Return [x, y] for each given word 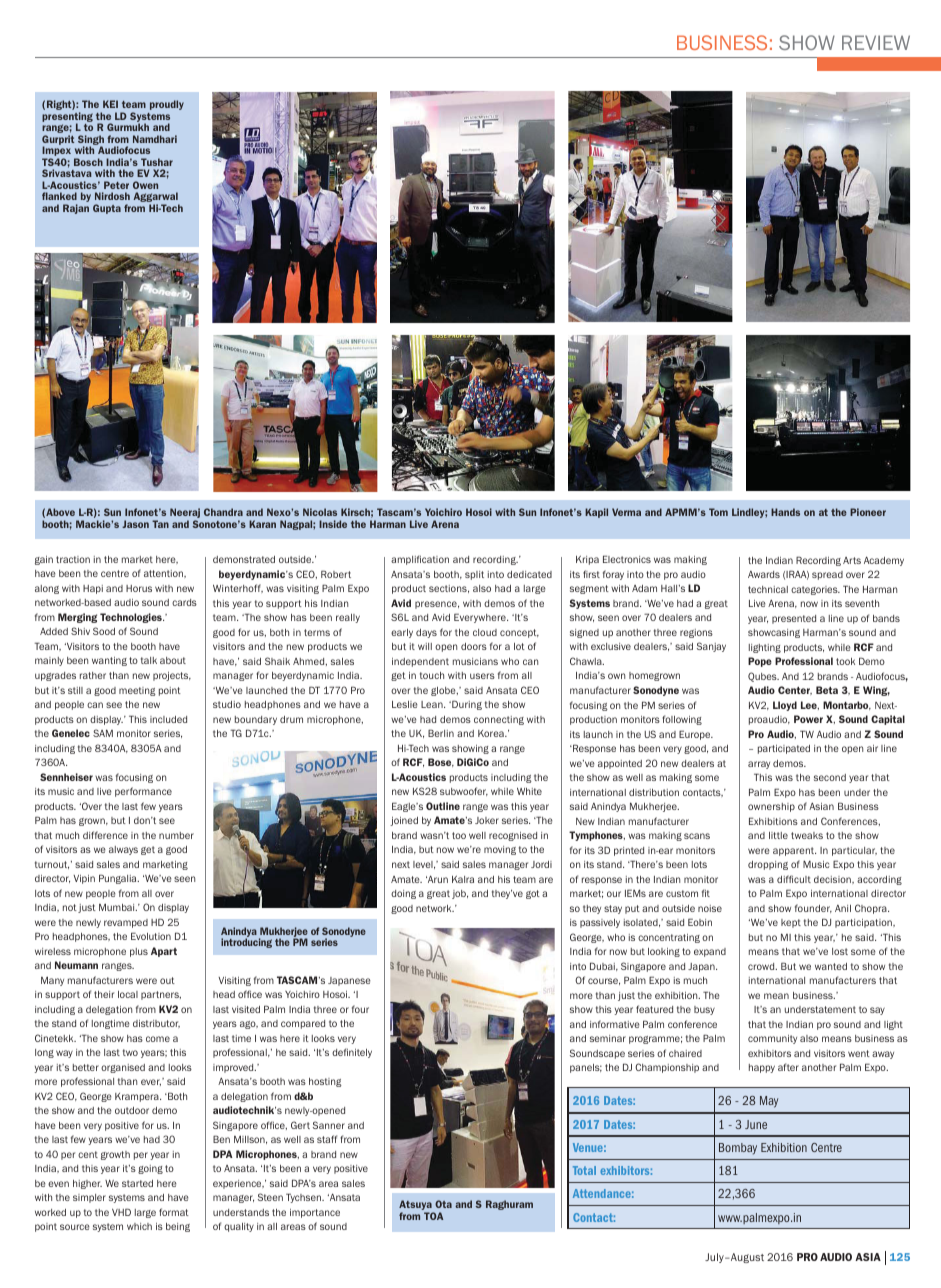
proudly [167, 105]
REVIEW [876, 42]
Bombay [738, 1149]
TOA [433, 1216]
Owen [145, 185]
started [137, 1183]
